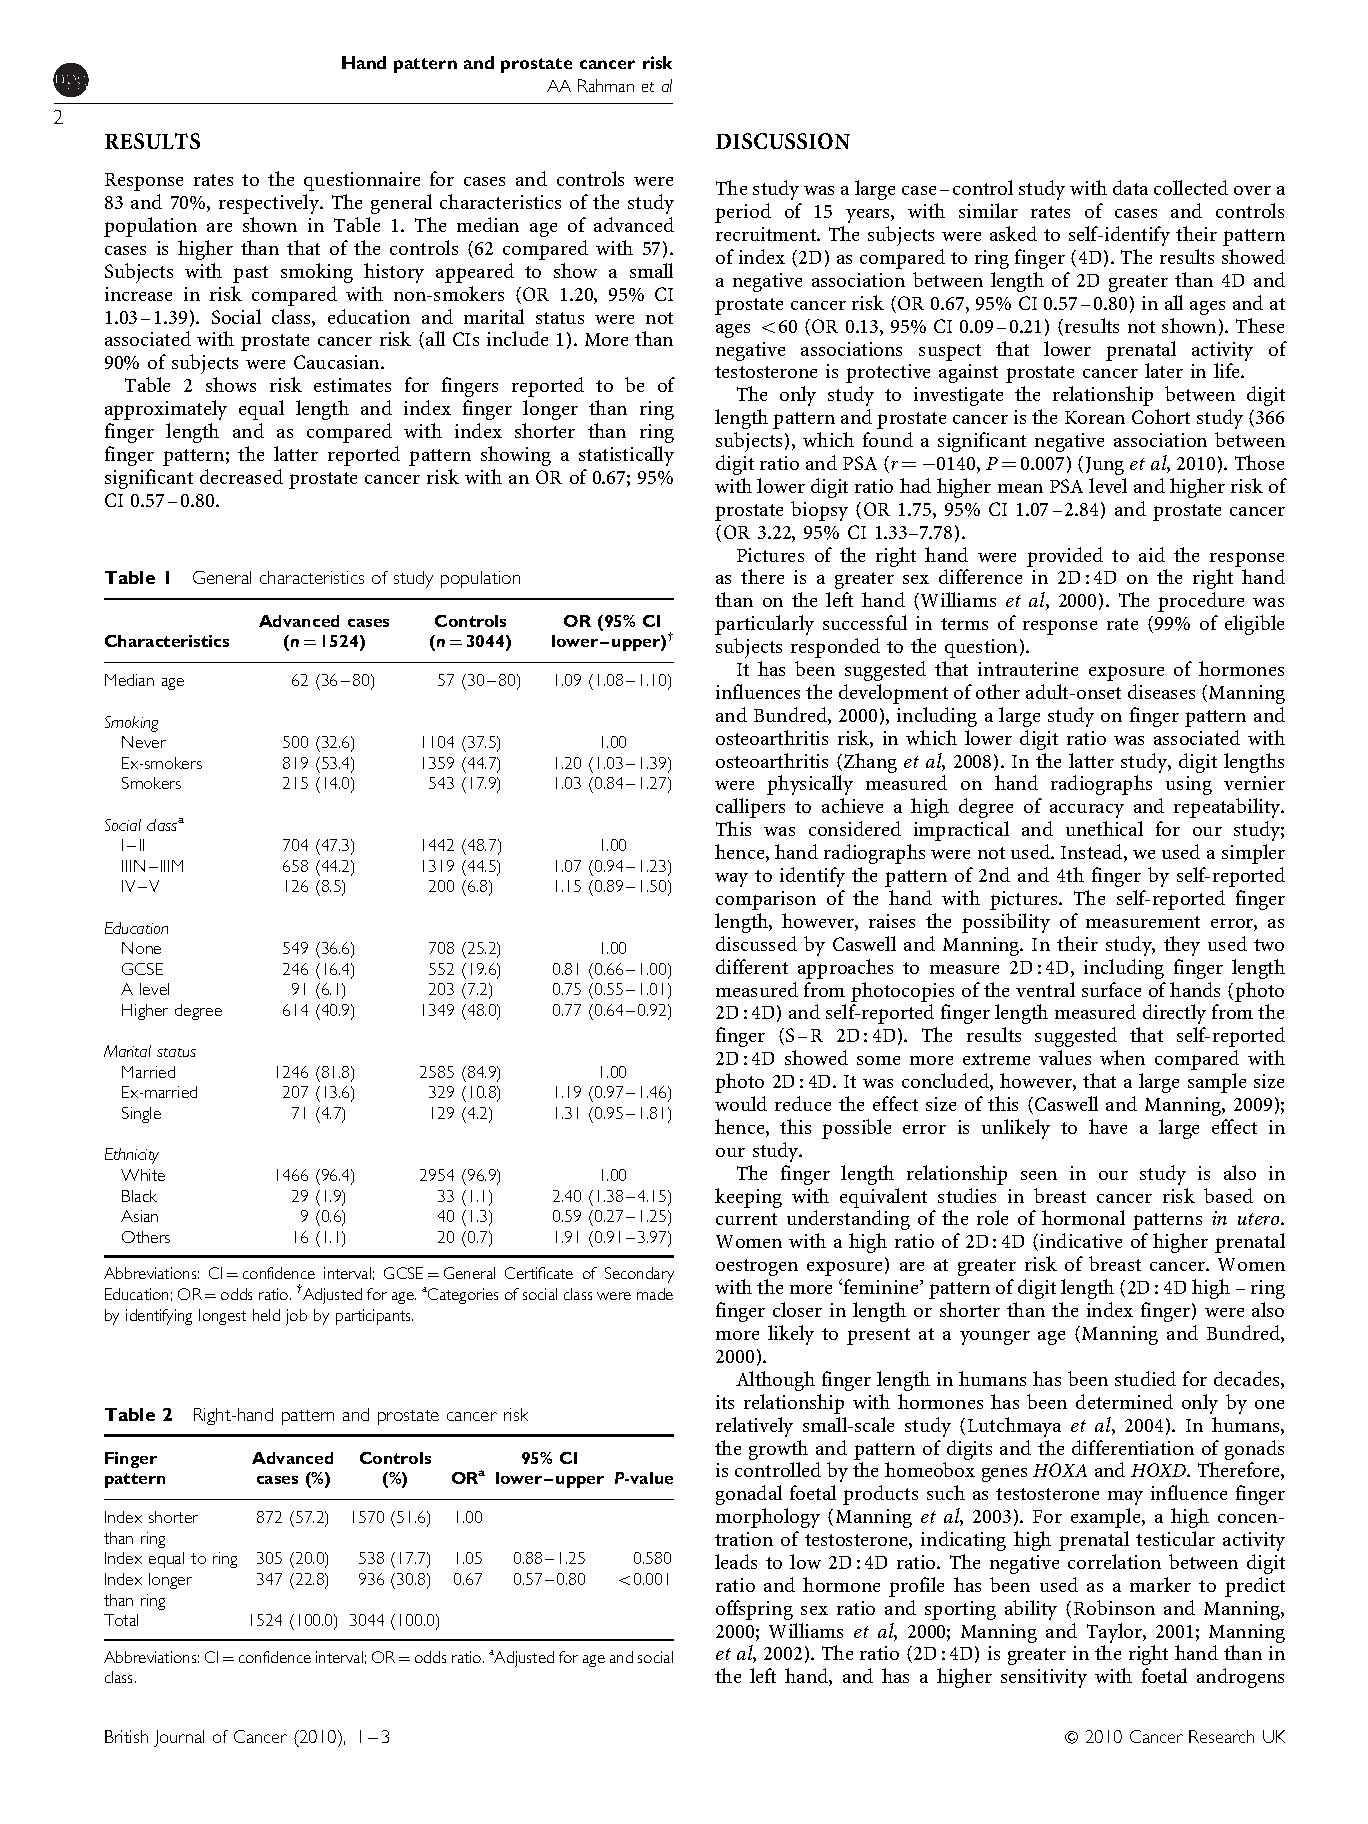 The height and width of the screenshot is (1824, 1368). Describe the element at coordinates (731, 880) in the screenshot. I see `way` at that location.
